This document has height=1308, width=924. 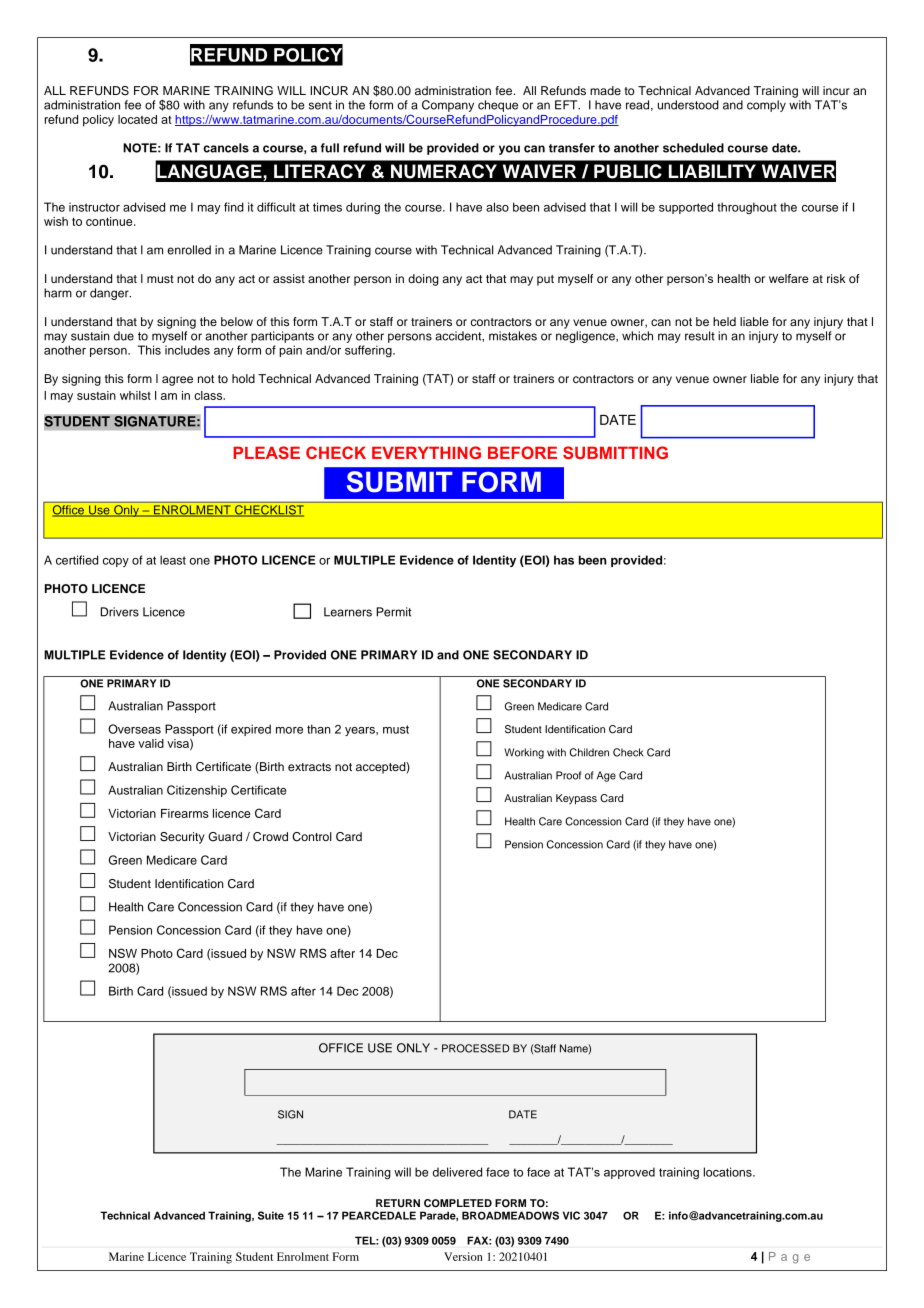 I want to click on Company, so click(x=448, y=106).
